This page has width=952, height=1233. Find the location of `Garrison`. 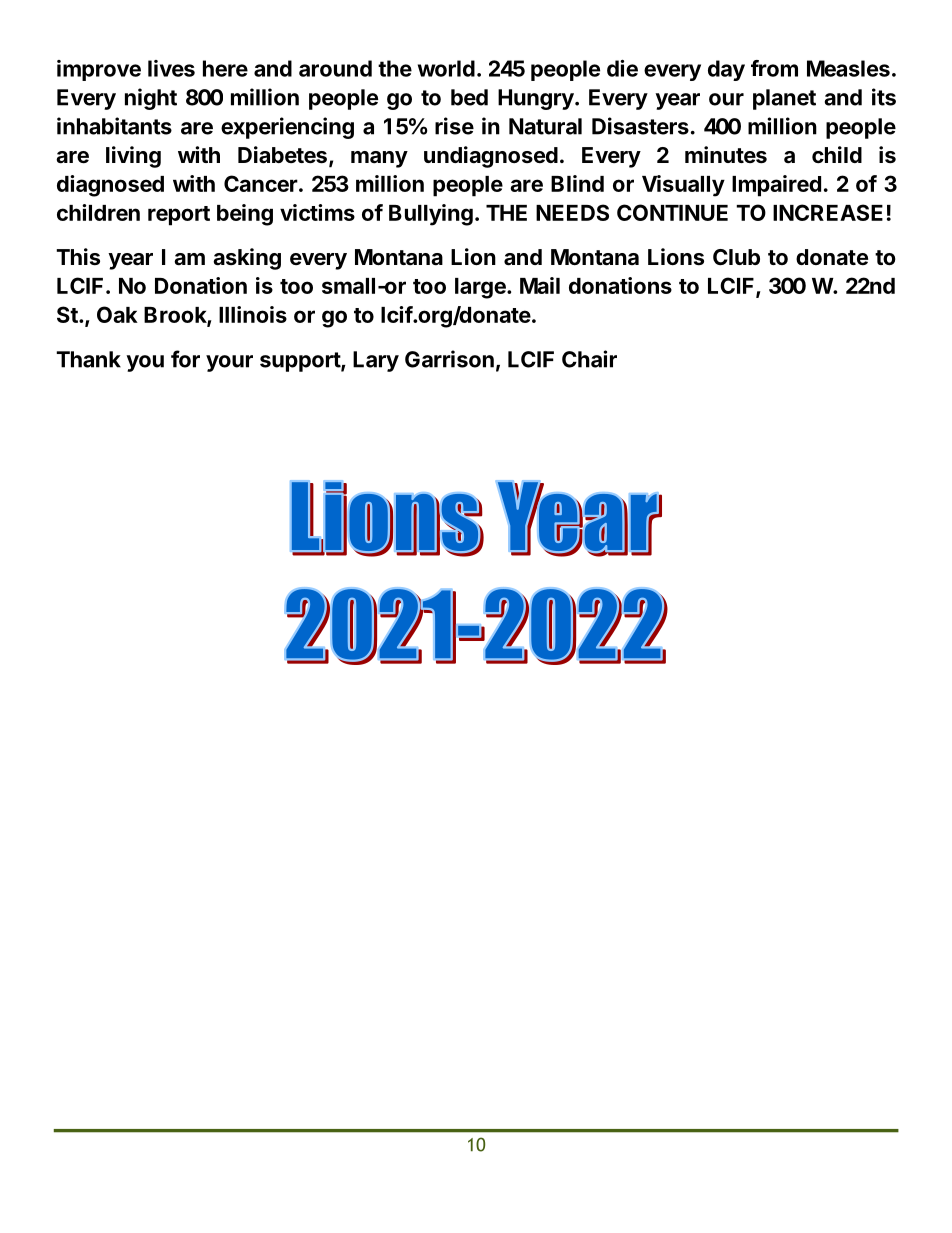

Garrison is located at coordinates (449, 359).
